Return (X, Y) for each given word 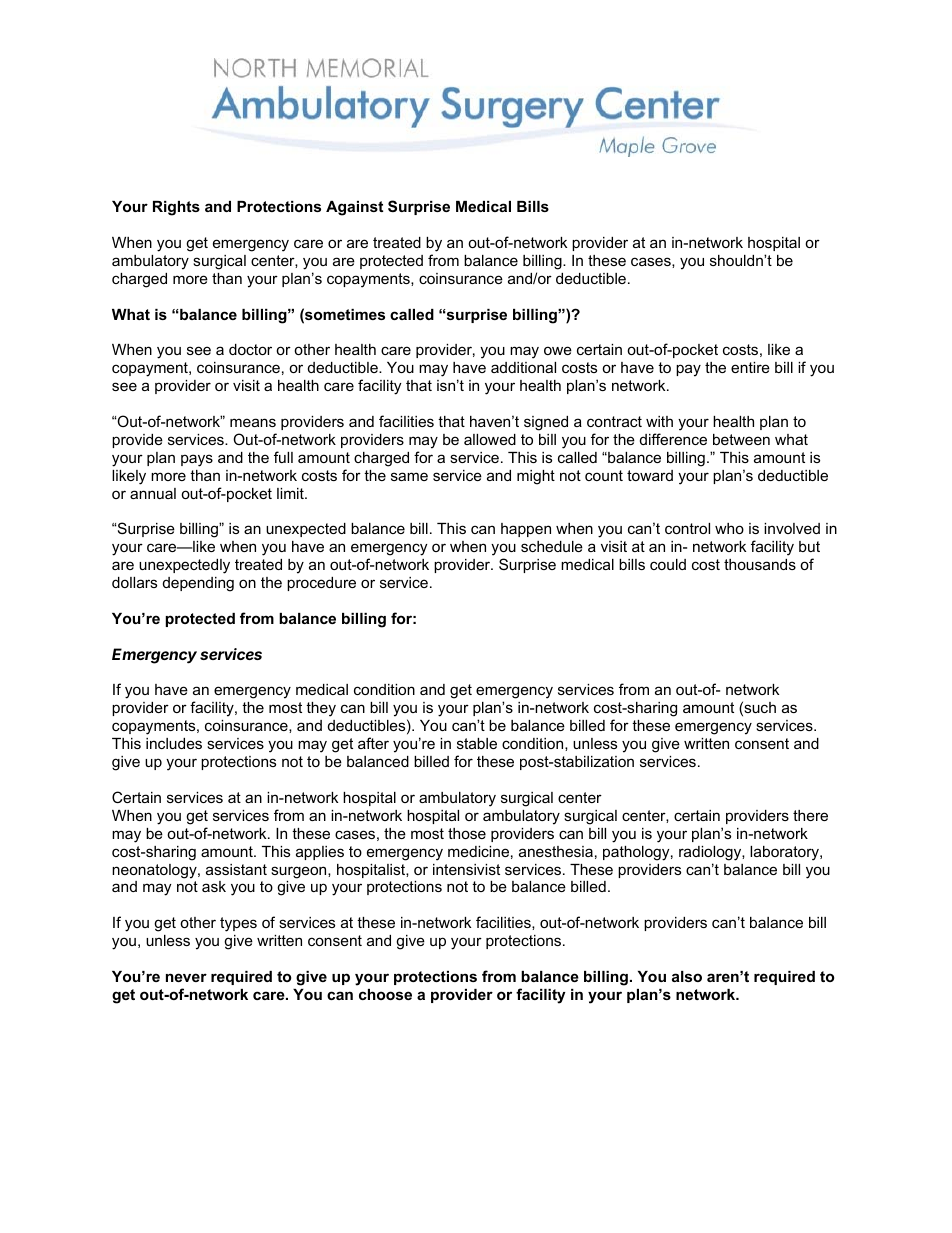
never (186, 977)
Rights (176, 208)
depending (198, 584)
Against (354, 208)
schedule (552, 546)
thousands (760, 564)
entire (750, 367)
